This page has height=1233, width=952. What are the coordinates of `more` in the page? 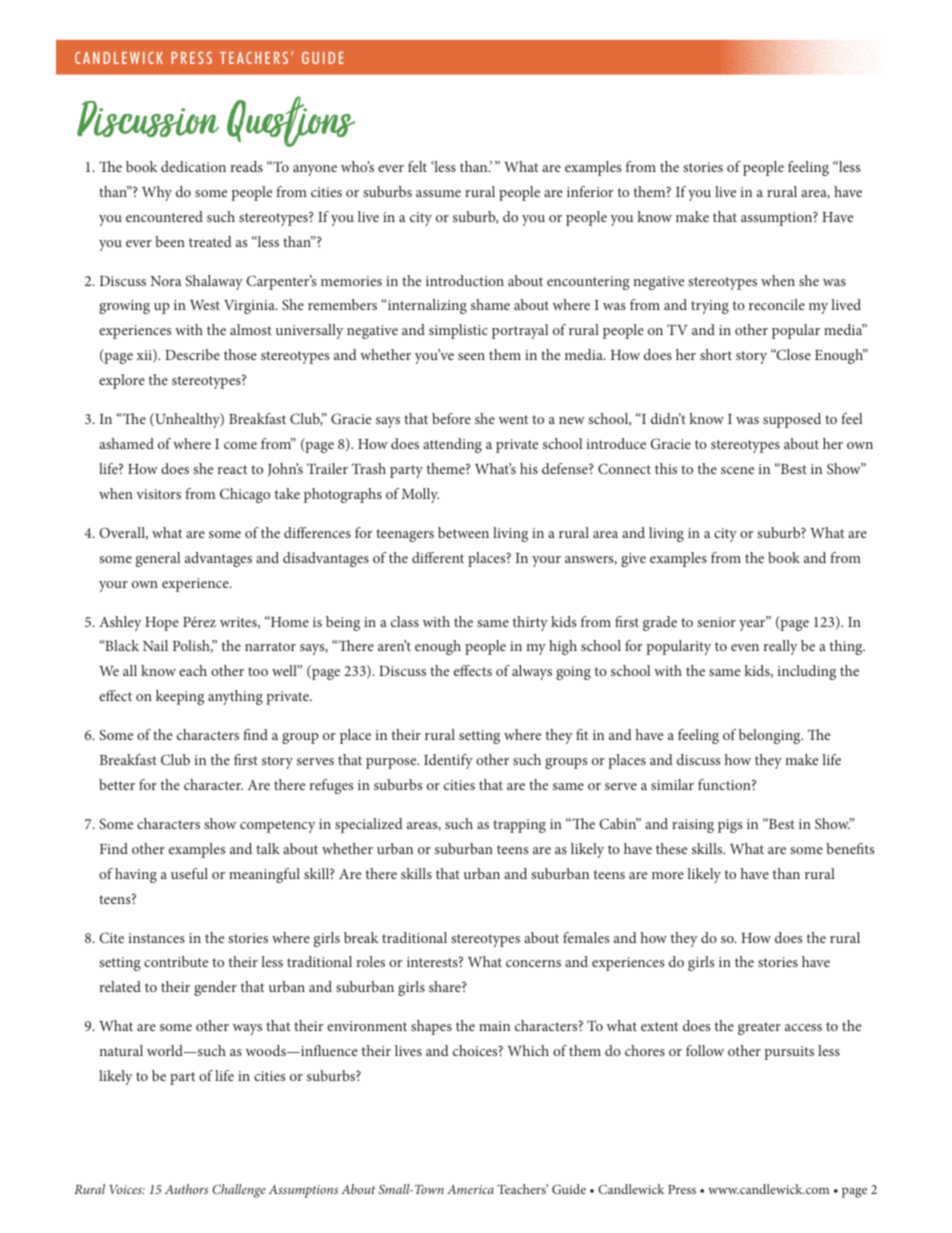 It's located at (668, 875).
